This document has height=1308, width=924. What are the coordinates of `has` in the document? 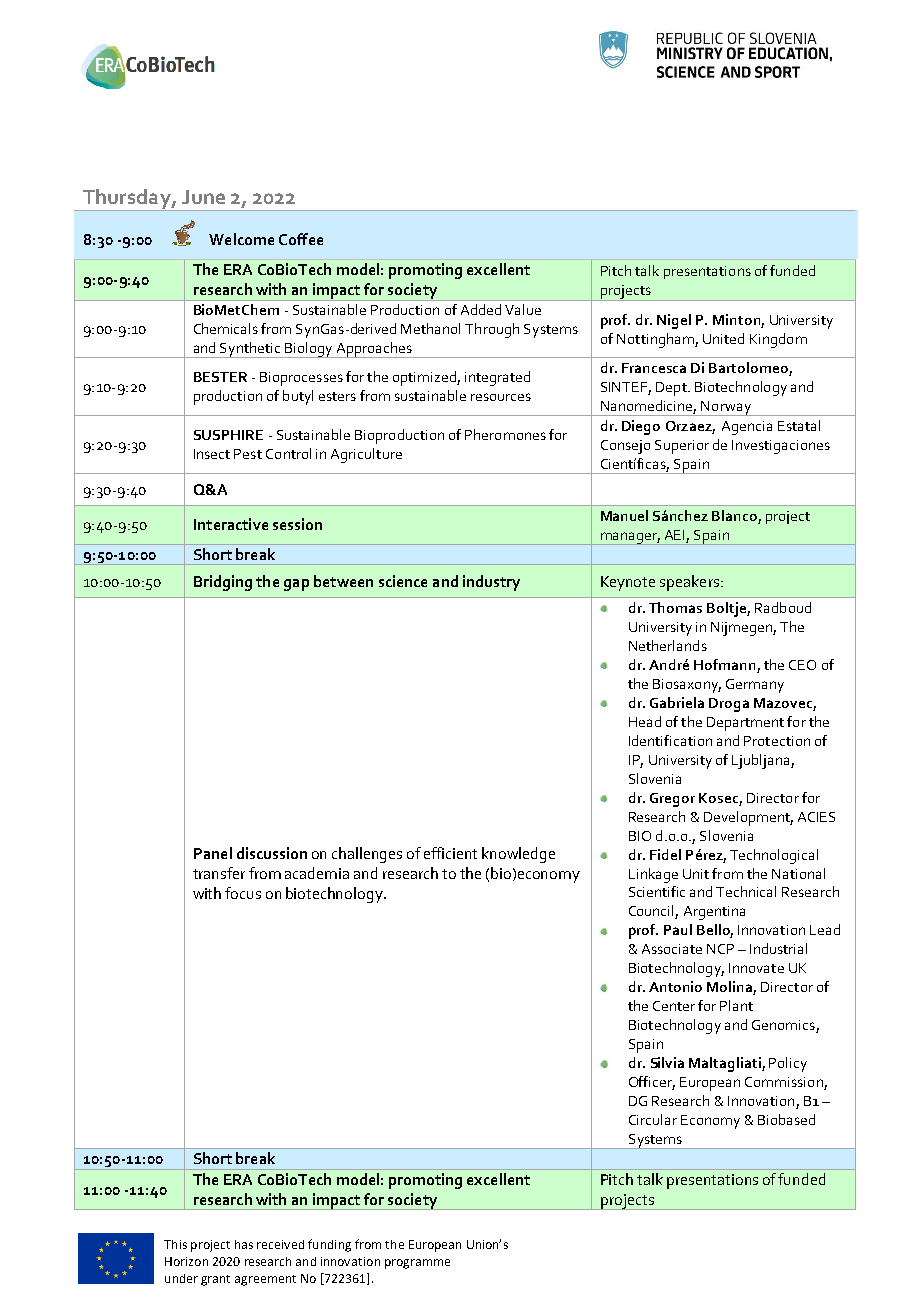 It's located at (244, 1244).
